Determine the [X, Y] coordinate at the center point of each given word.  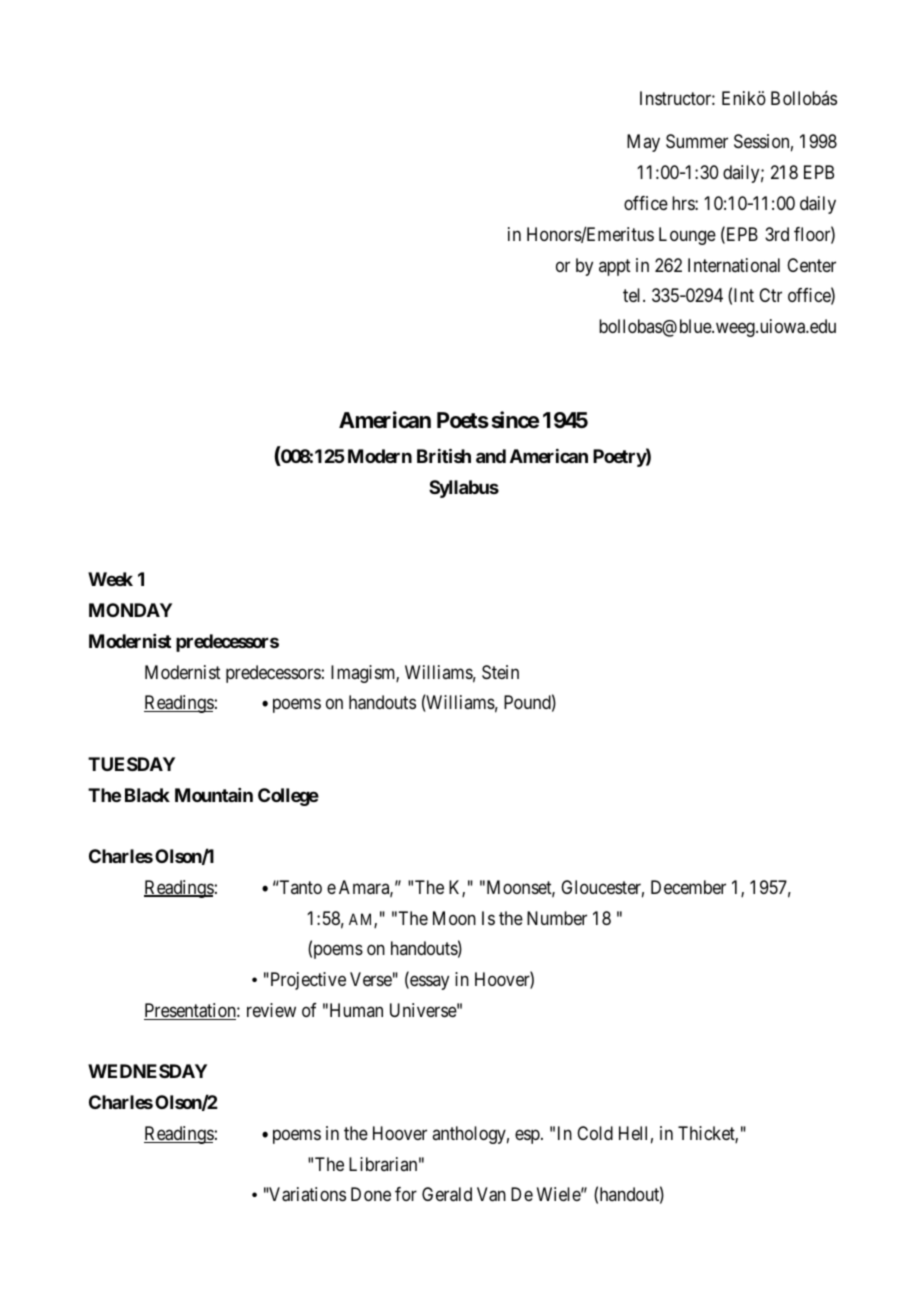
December [688, 887]
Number [557, 918]
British [444, 455]
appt [615, 267]
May [643, 143]
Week [110, 579]
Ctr [770, 295]
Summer [697, 141]
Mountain [214, 795]
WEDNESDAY [147, 1071]
